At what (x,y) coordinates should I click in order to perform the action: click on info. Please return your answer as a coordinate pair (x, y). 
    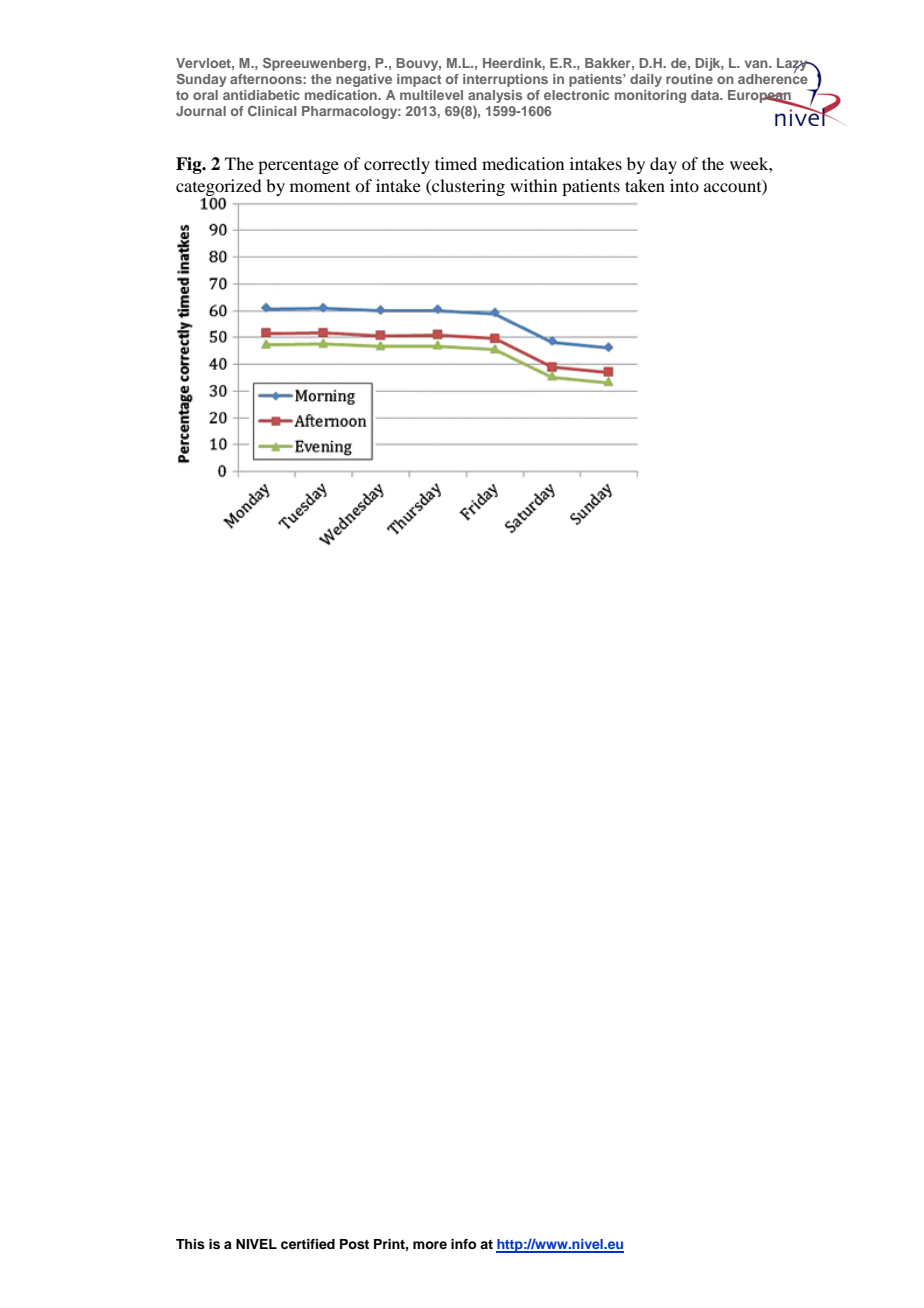
    Looking at the image, I should click on (463, 1244).
